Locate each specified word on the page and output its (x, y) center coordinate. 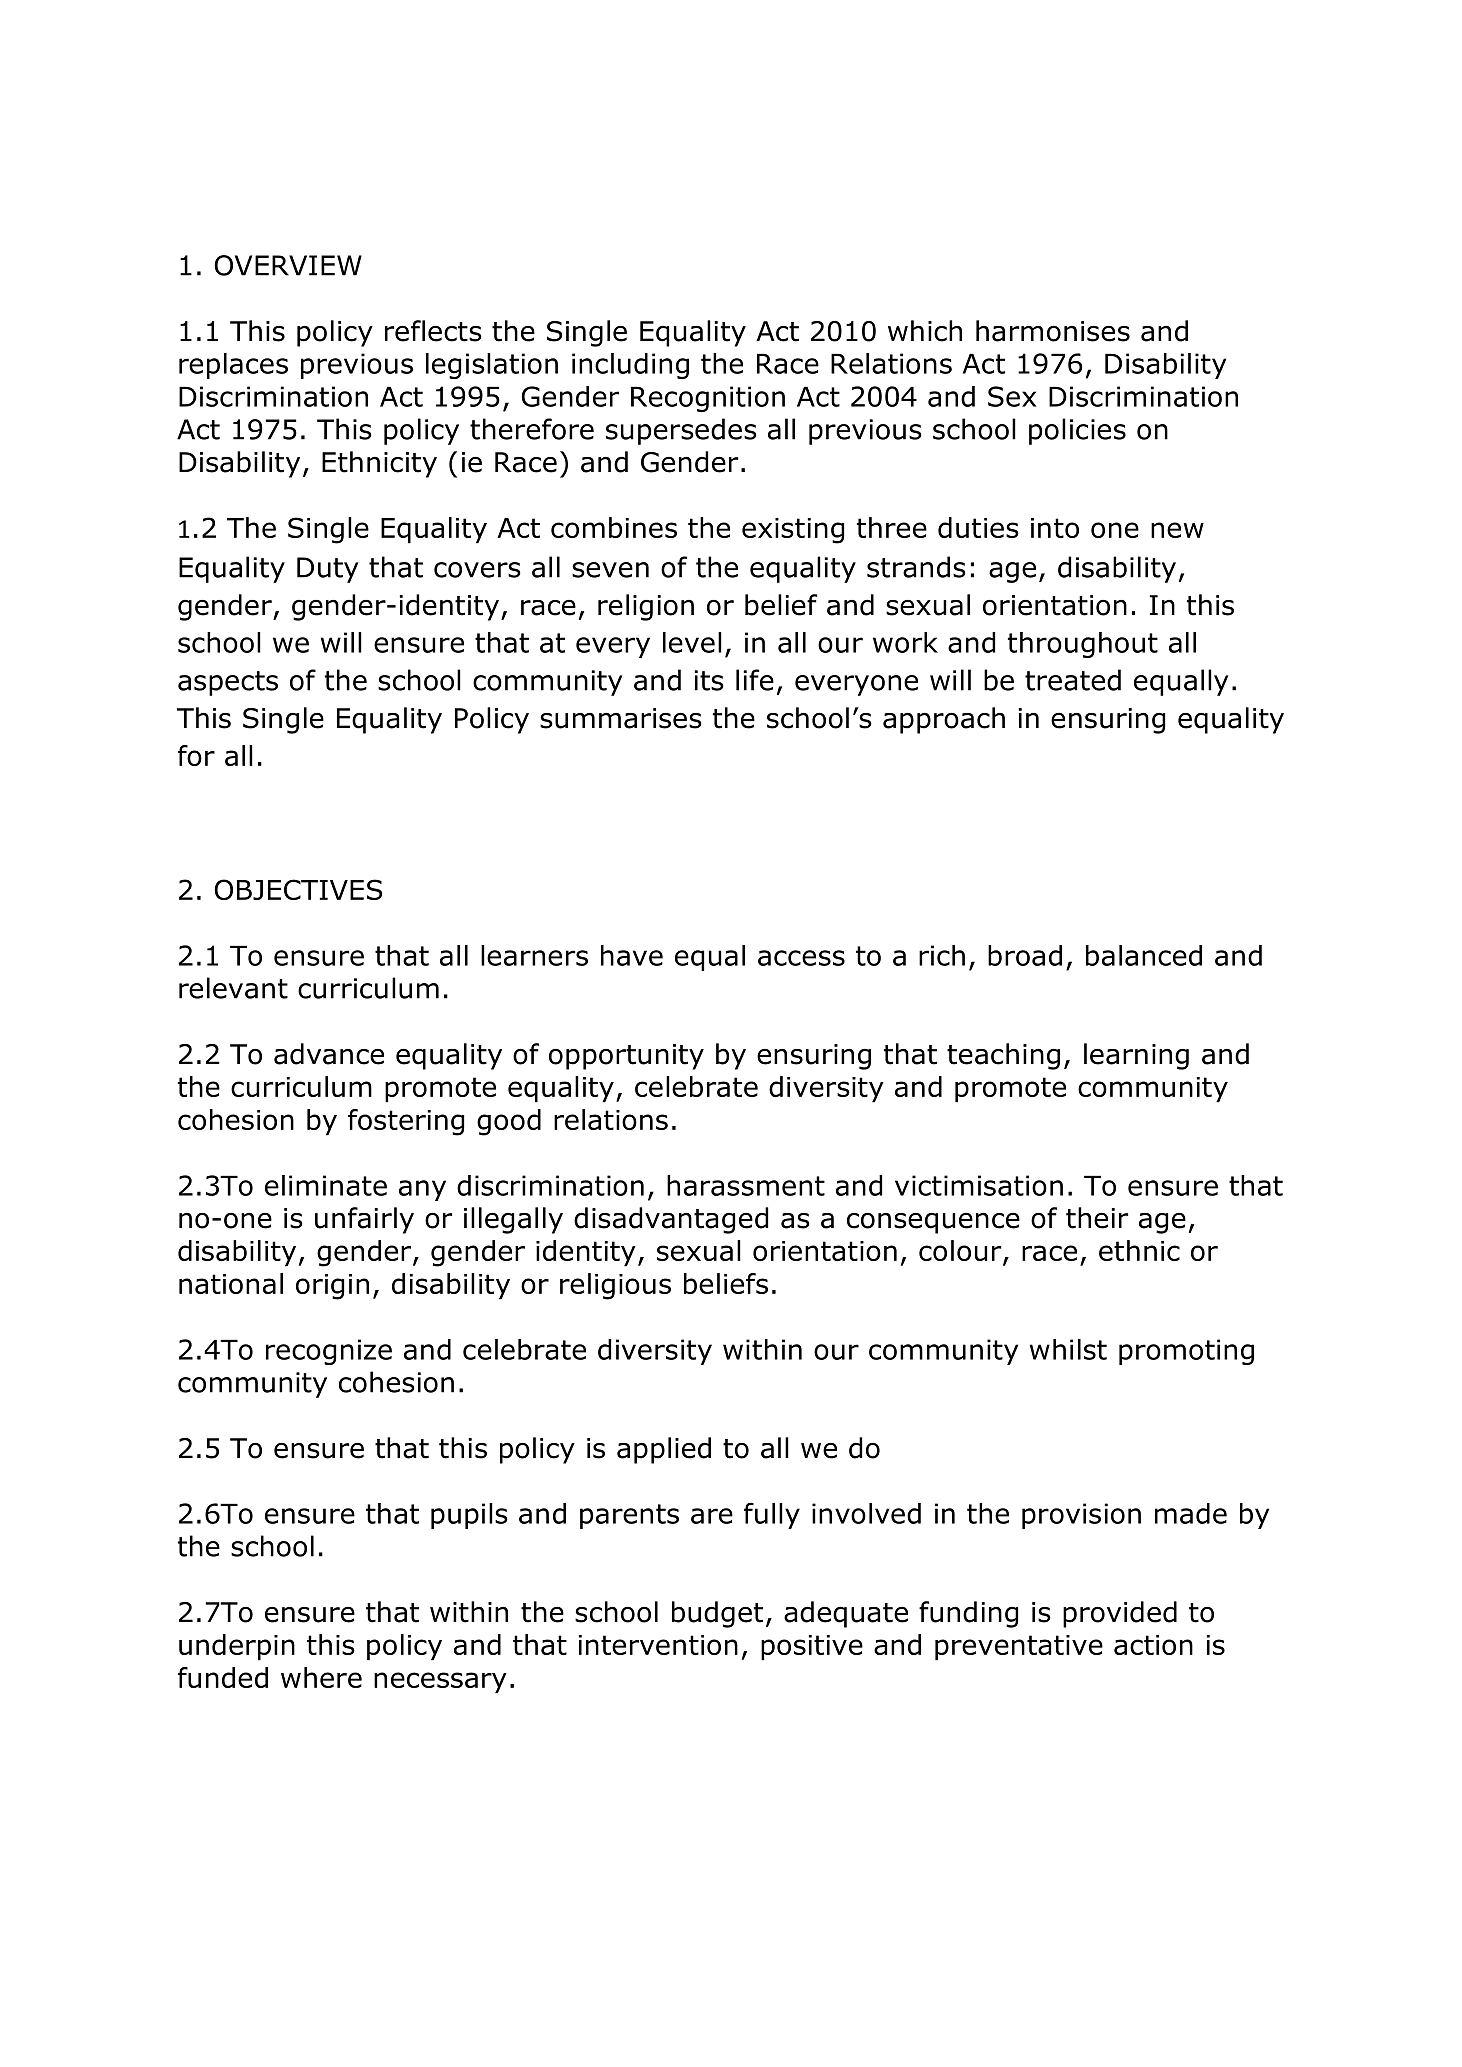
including (630, 366)
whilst (1068, 1349)
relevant (233, 988)
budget (717, 1614)
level (692, 642)
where (321, 1677)
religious (615, 1286)
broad (1025, 955)
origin (332, 1287)
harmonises (1053, 331)
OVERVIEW (288, 265)
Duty (328, 570)
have (632, 955)
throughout (1083, 645)
